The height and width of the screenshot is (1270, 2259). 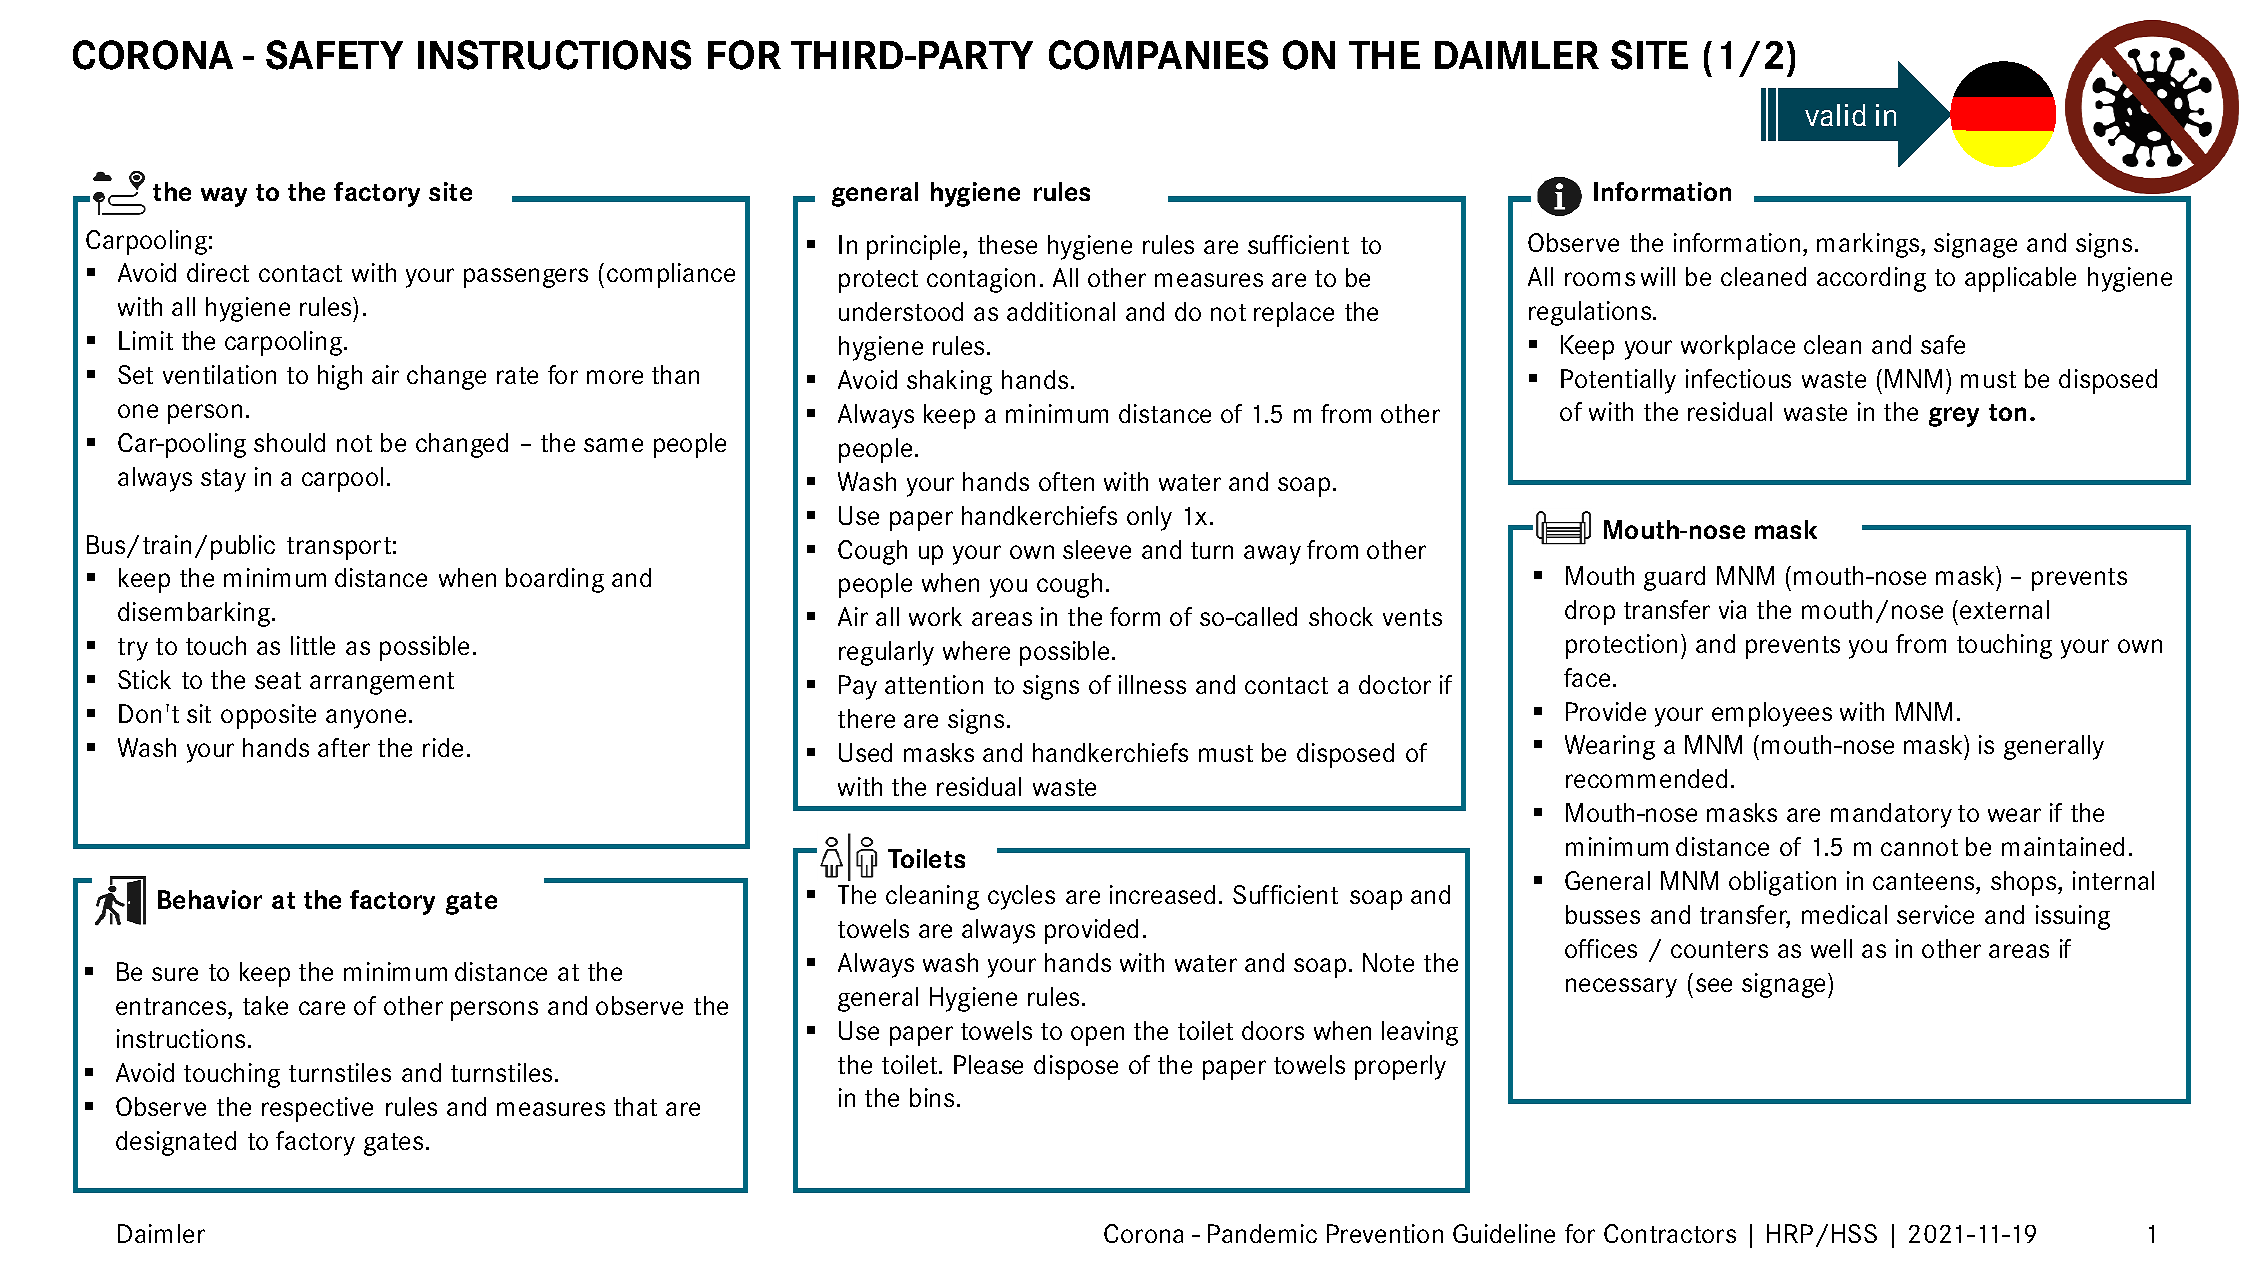 I want to click on COMPANIES, so click(x=1158, y=55).
